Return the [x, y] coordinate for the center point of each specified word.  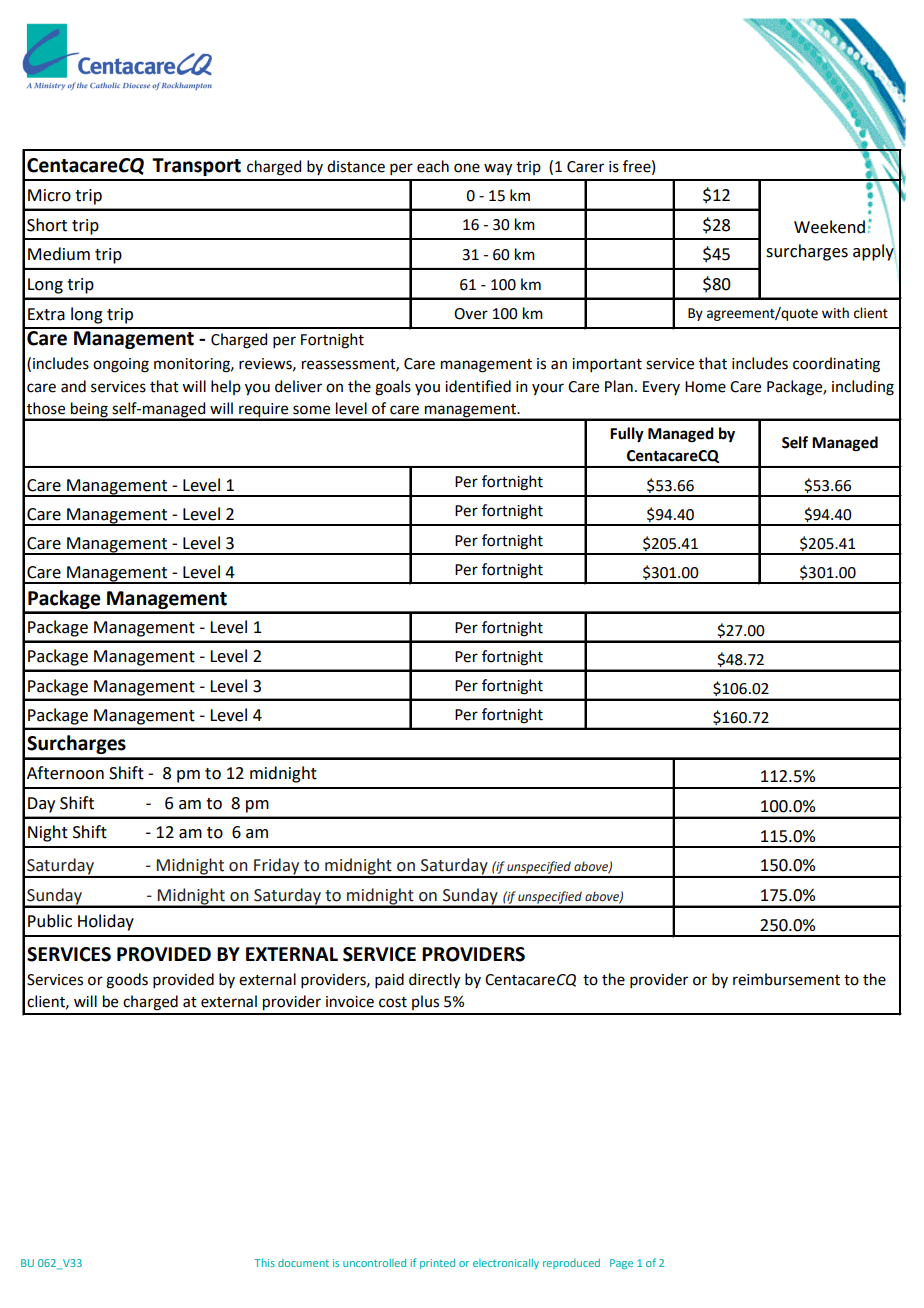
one [467, 168]
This [264, 1263]
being [89, 411]
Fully [627, 435]
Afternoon [65, 773]
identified [478, 386]
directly [434, 981]
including [863, 388]
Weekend [829, 227]
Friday [277, 867]
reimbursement [786, 979]
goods [127, 981]
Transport [196, 167]
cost [393, 1002]
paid [389, 980]
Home [705, 387]
